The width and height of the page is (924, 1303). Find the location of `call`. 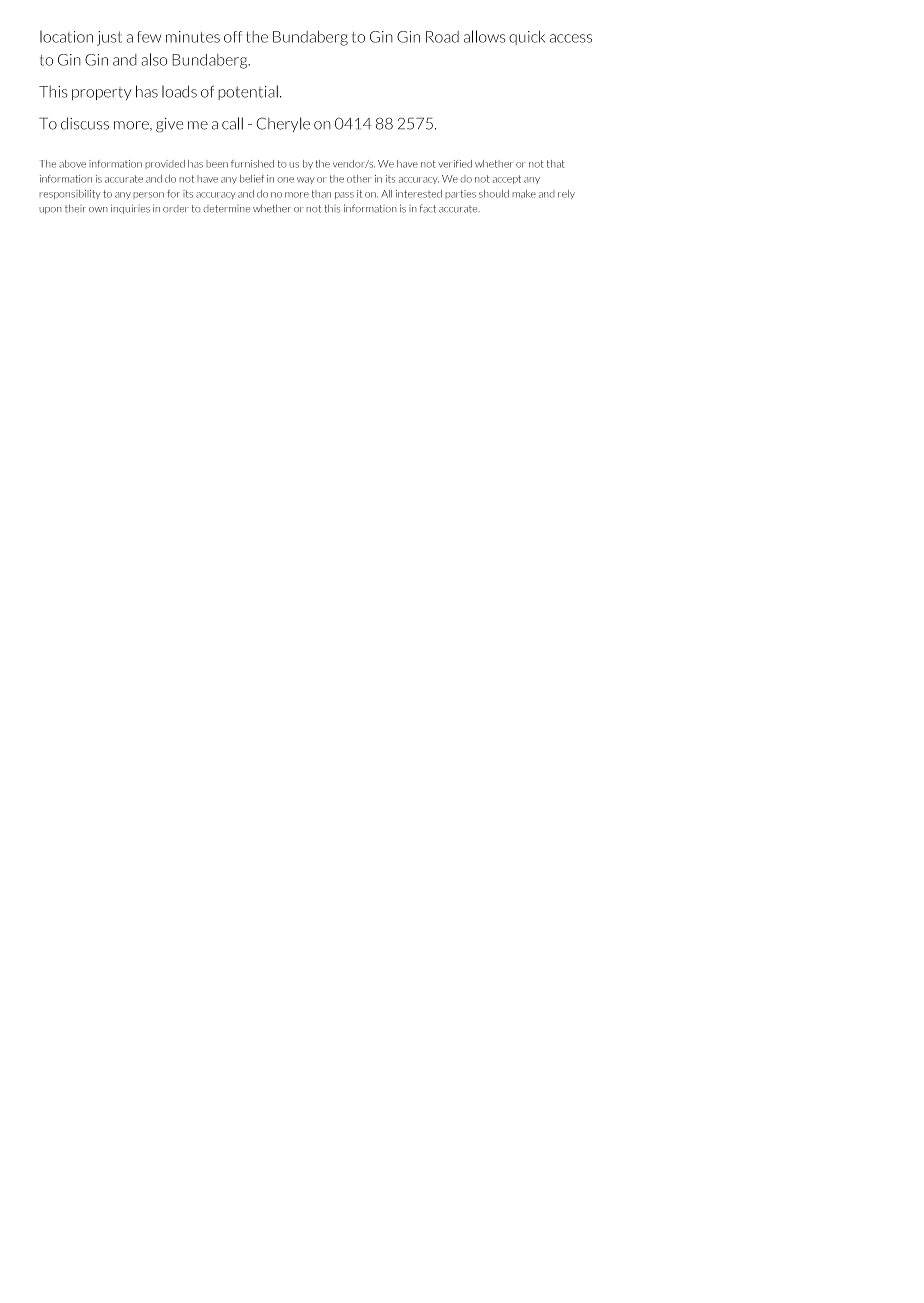

call is located at coordinates (232, 123).
